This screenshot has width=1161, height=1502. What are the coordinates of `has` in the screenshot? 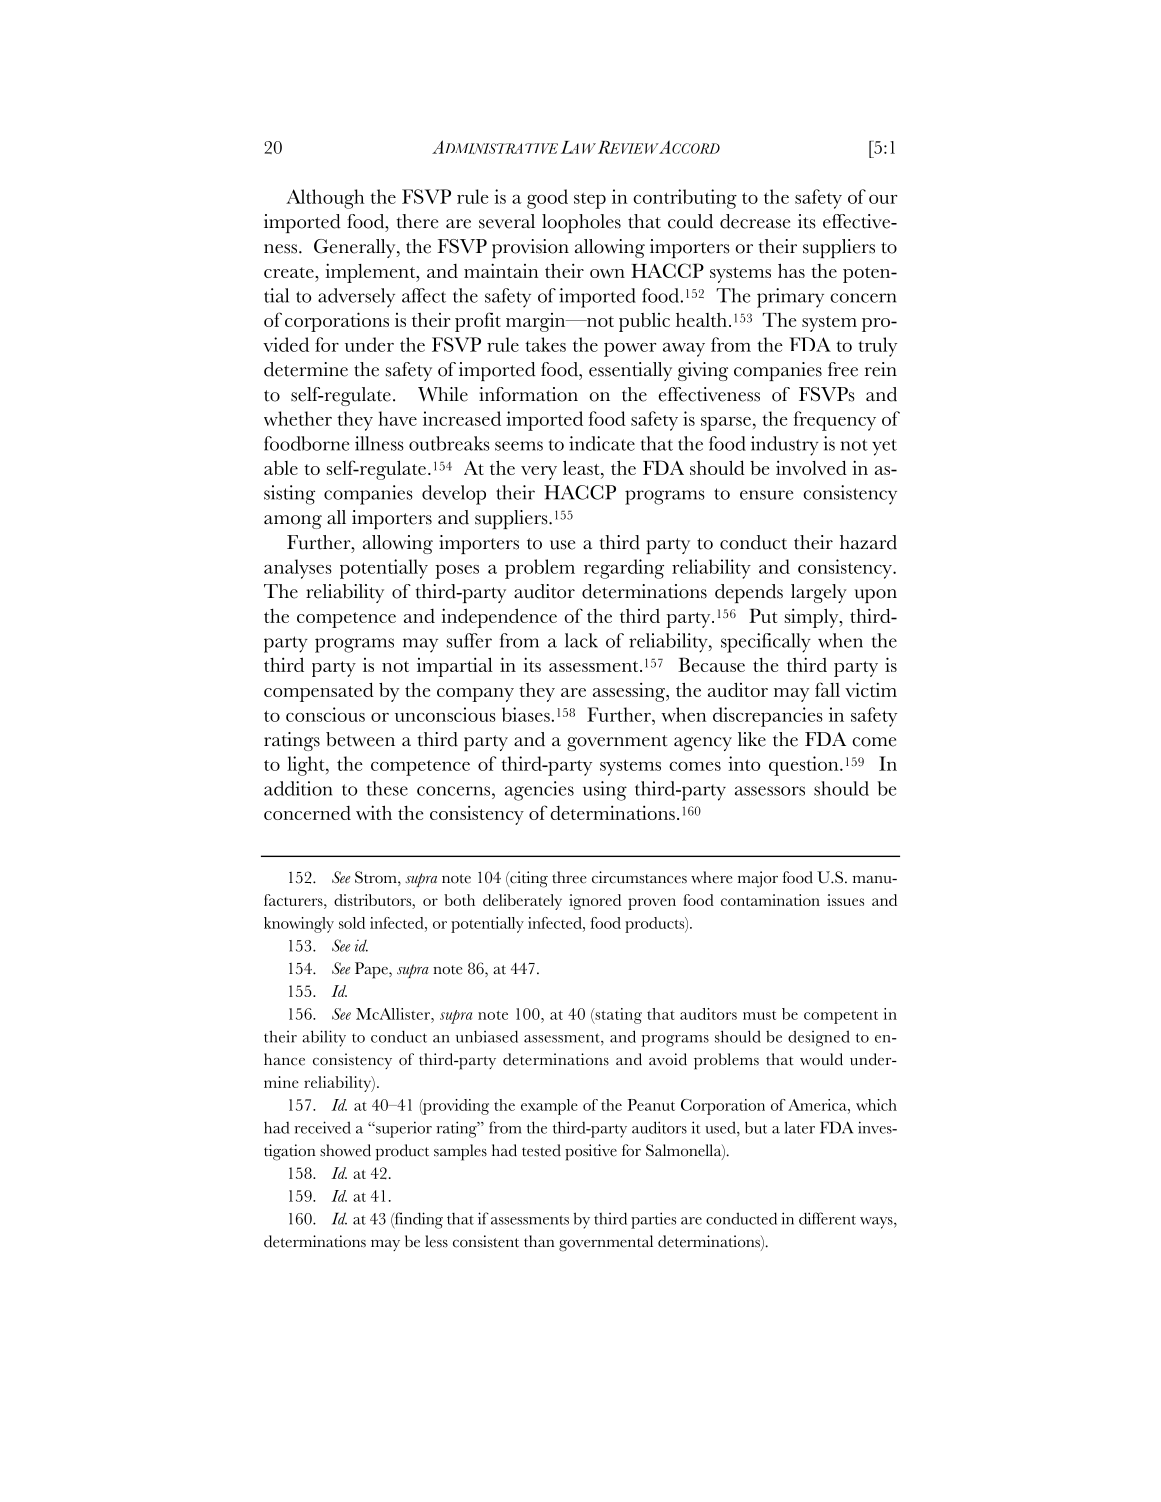 It's located at (791, 270).
